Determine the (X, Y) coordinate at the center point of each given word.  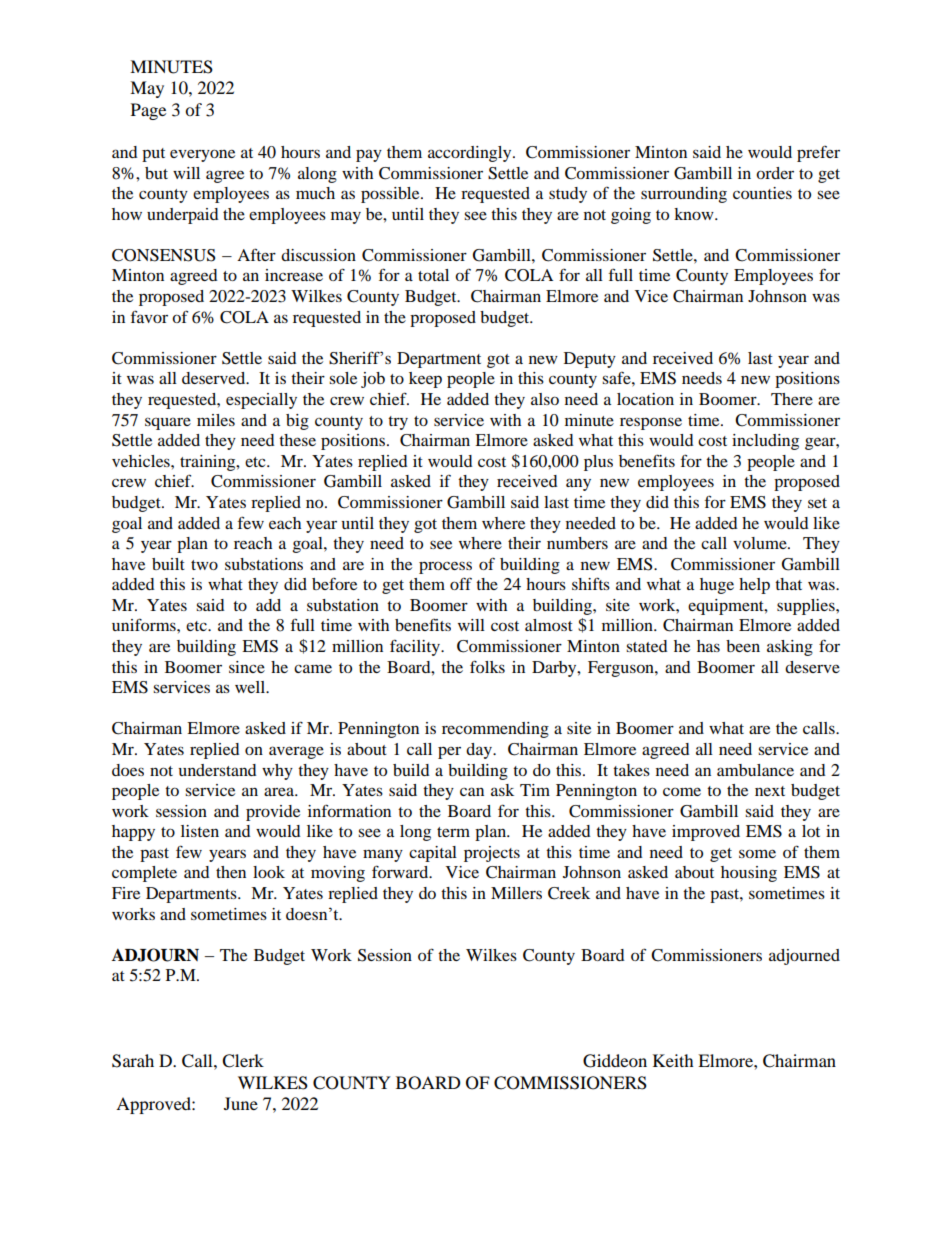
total (433, 275)
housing (749, 874)
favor (149, 316)
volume (761, 543)
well (251, 687)
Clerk (243, 1061)
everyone (202, 155)
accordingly (471, 154)
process (445, 568)
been (743, 646)
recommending (495, 730)
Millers (516, 893)
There (792, 399)
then (231, 872)
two (204, 565)
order (775, 173)
